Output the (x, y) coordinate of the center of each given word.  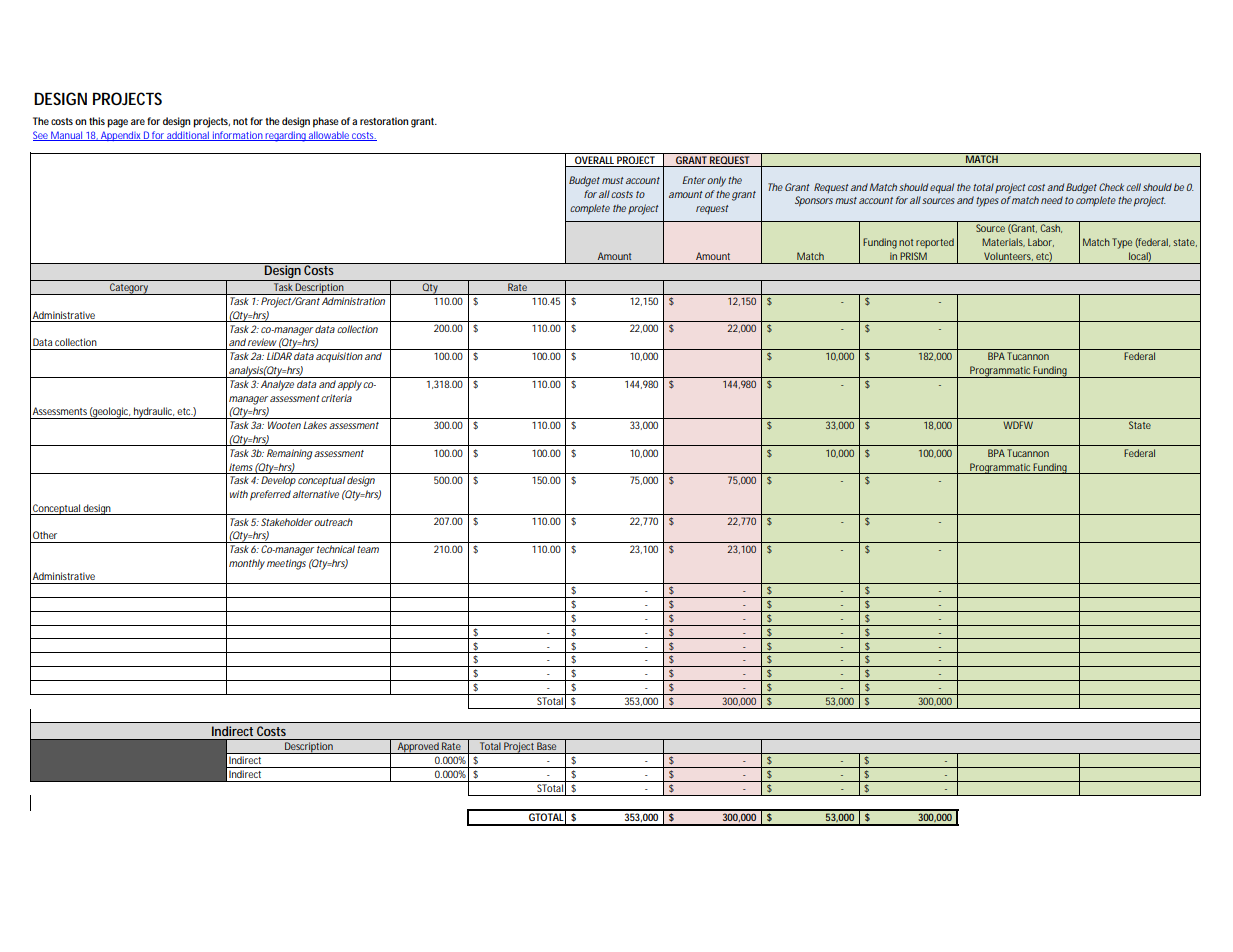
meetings (286, 564)
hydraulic (154, 413)
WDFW (1018, 425)
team (368, 549)
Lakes (315, 425)
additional (188, 136)
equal (942, 188)
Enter (694, 180)
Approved (418, 748)
